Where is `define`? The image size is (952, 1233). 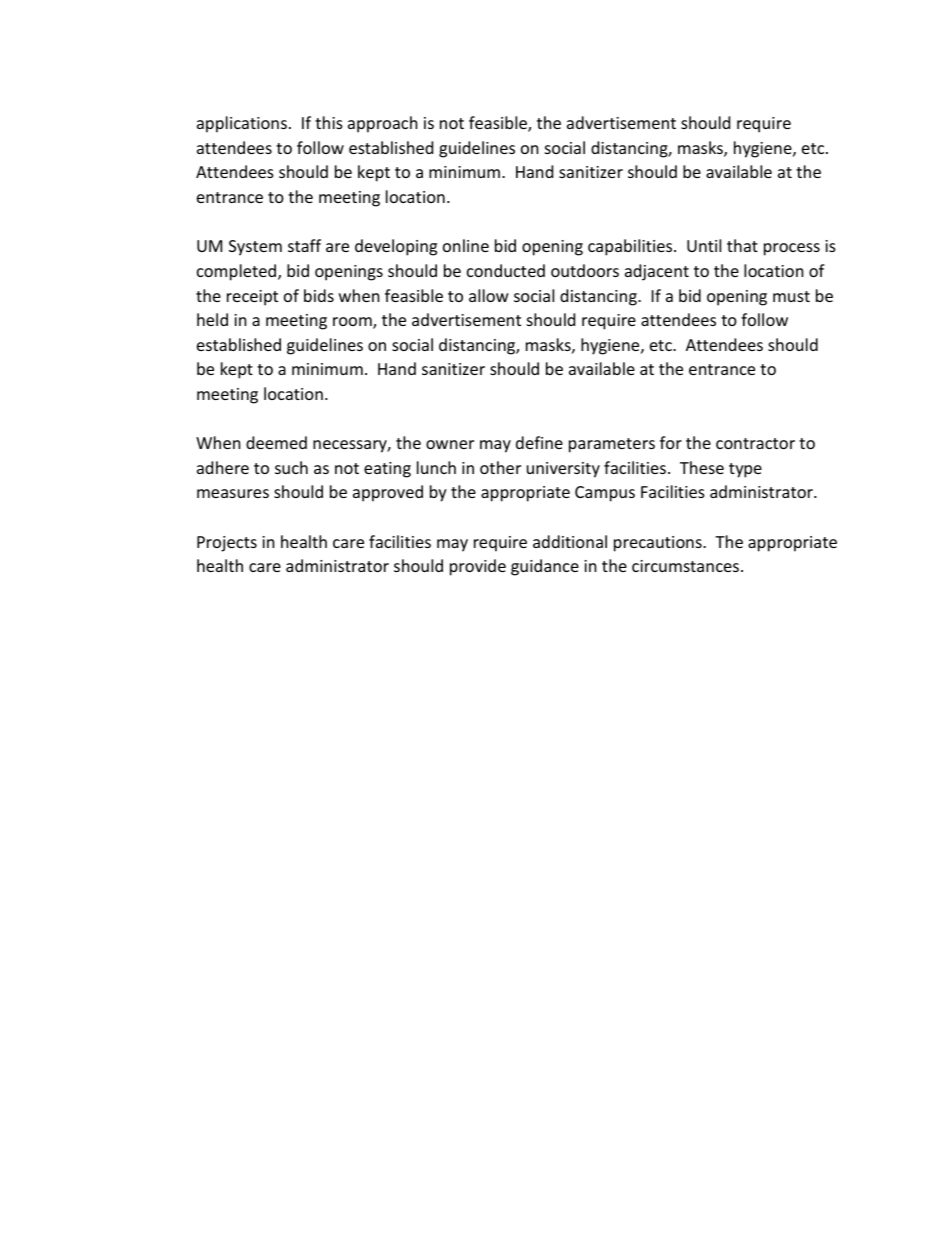 define is located at coordinates (539, 442).
